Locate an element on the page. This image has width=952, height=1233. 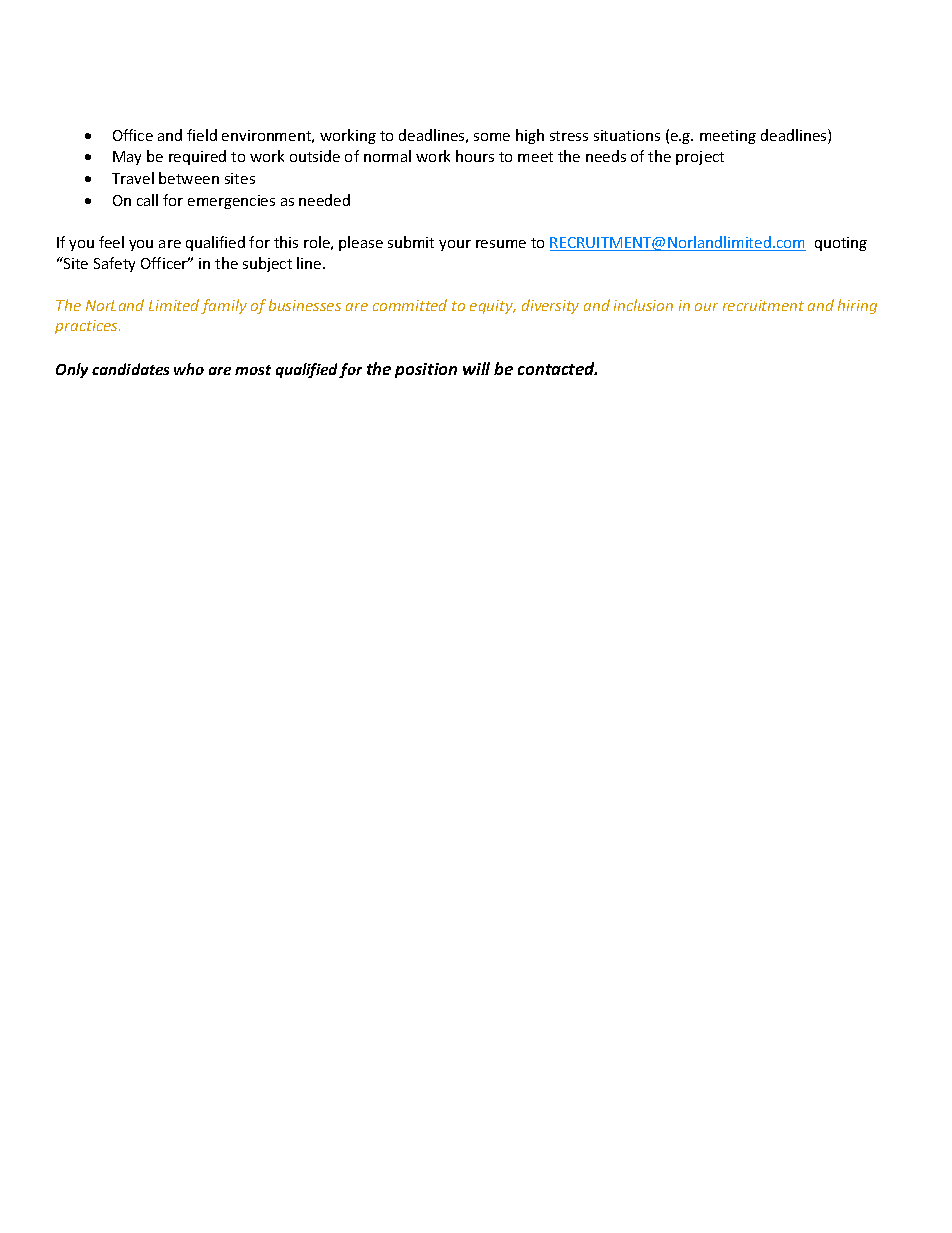
some is located at coordinates (492, 137).
